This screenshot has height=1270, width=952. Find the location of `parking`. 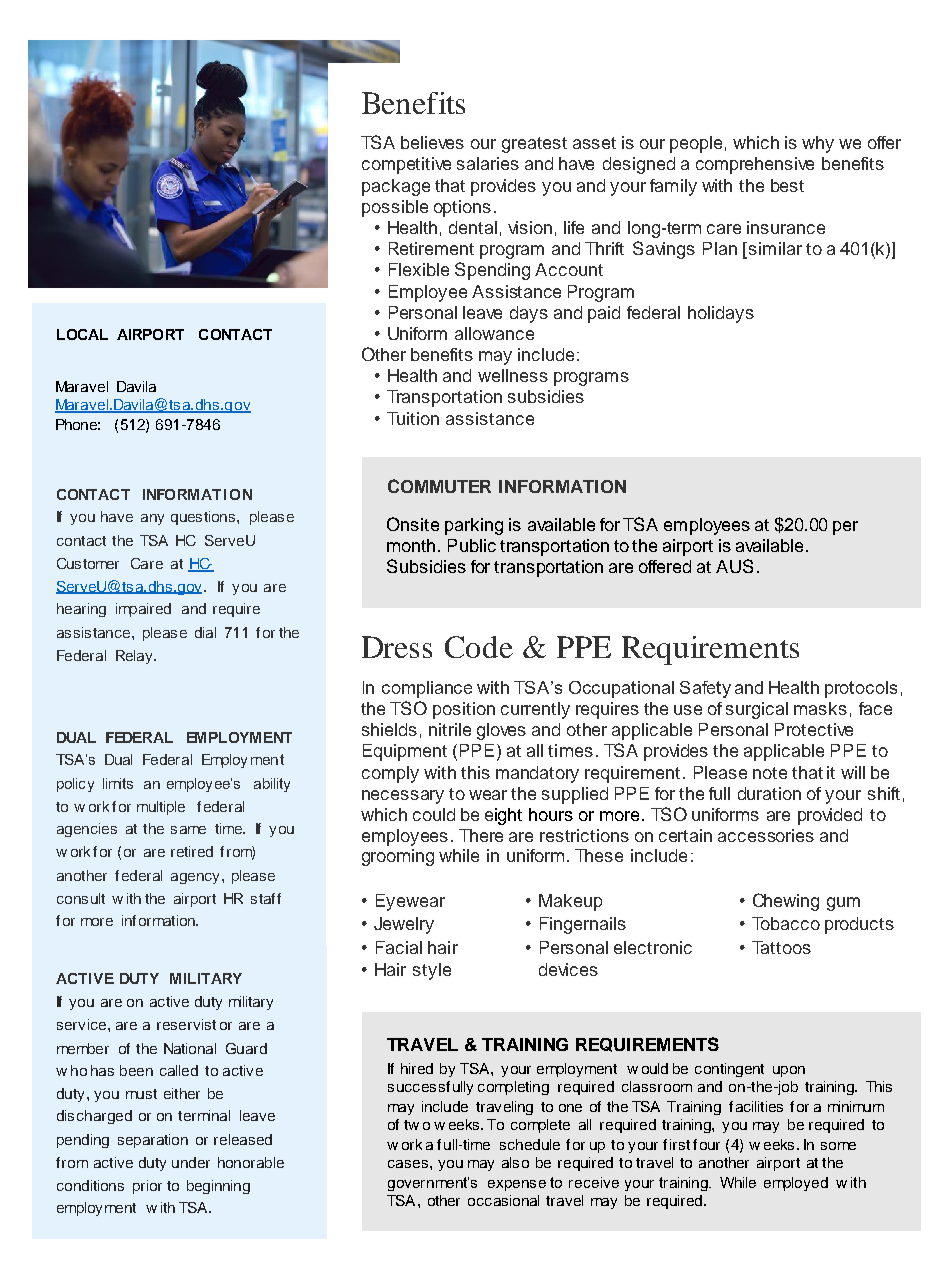

parking is located at coordinates (474, 526).
